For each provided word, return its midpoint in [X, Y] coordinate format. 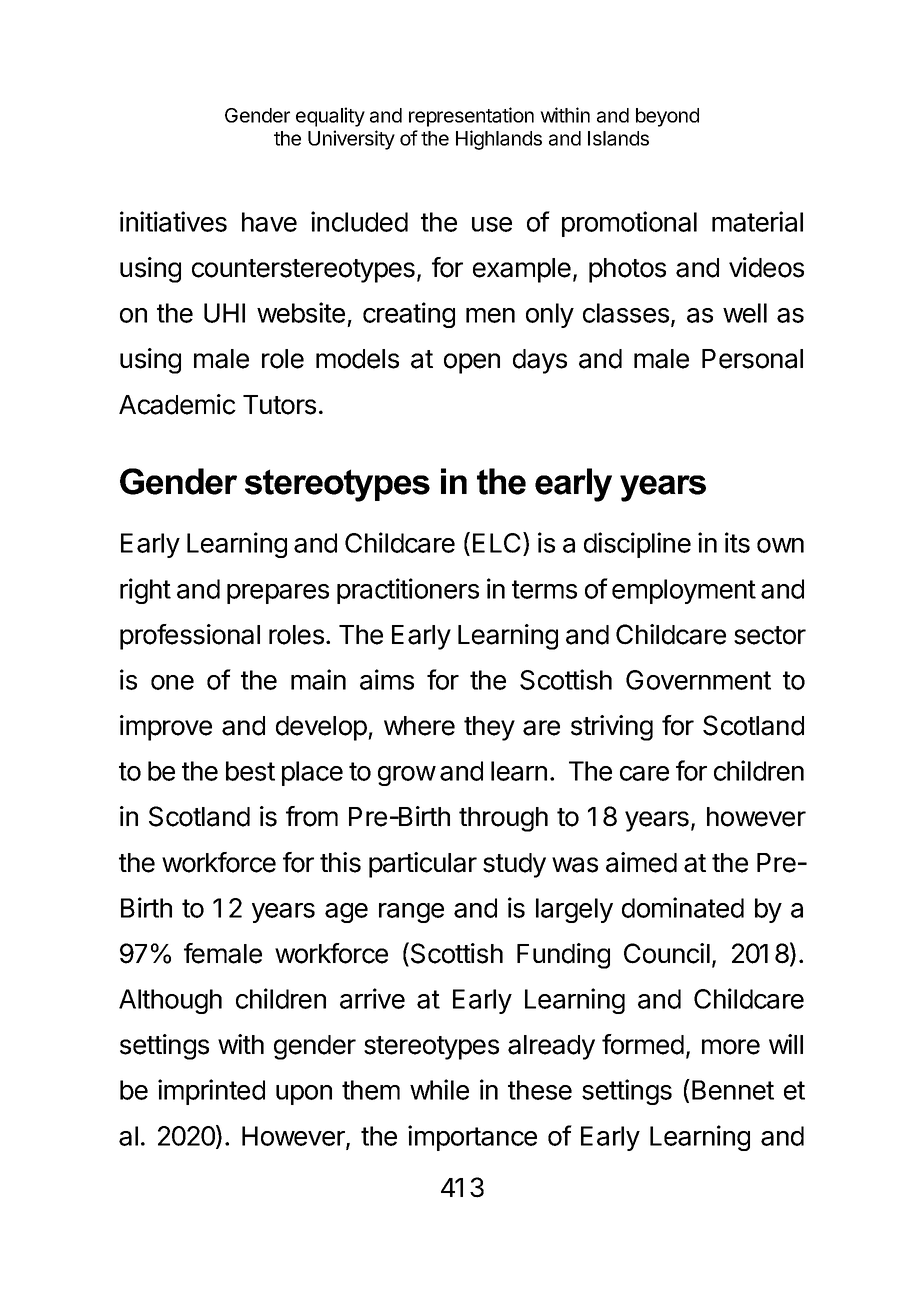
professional [190, 637]
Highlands [499, 140]
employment [684, 591]
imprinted [211, 1092]
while [439, 1089]
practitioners [408, 591]
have [269, 222]
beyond [667, 117]
